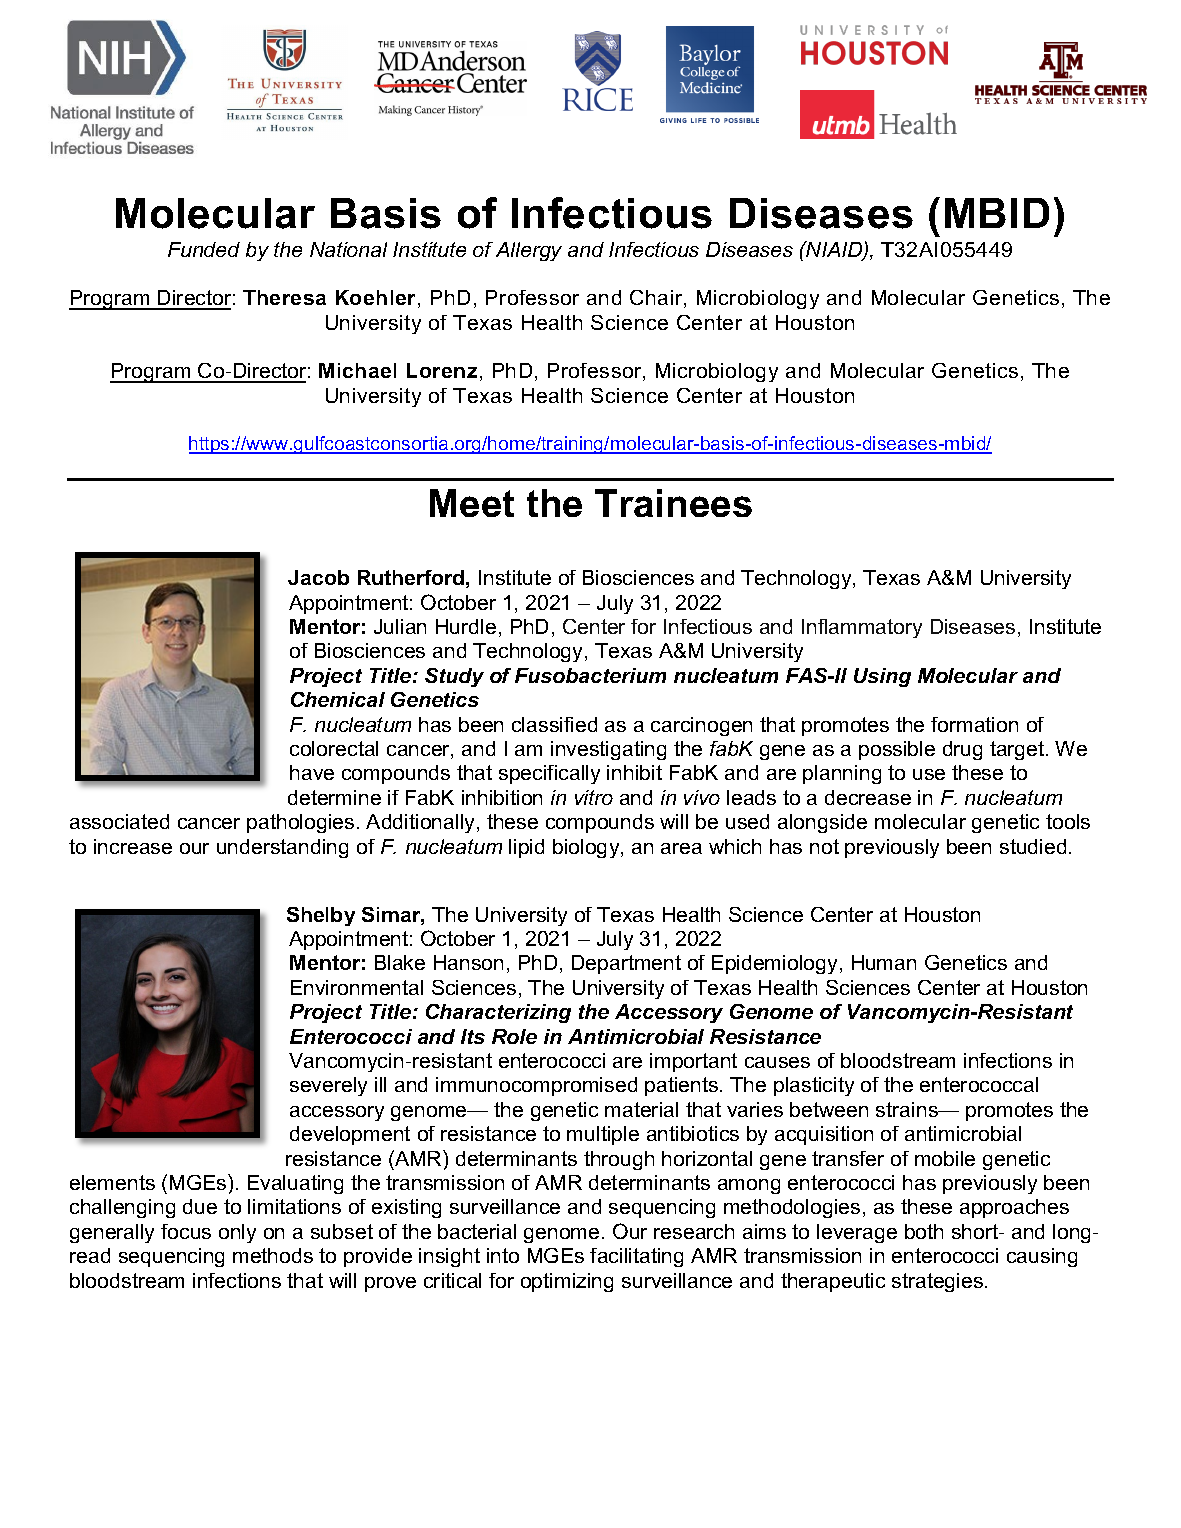  I want to click on NIAID, so click(834, 250).
